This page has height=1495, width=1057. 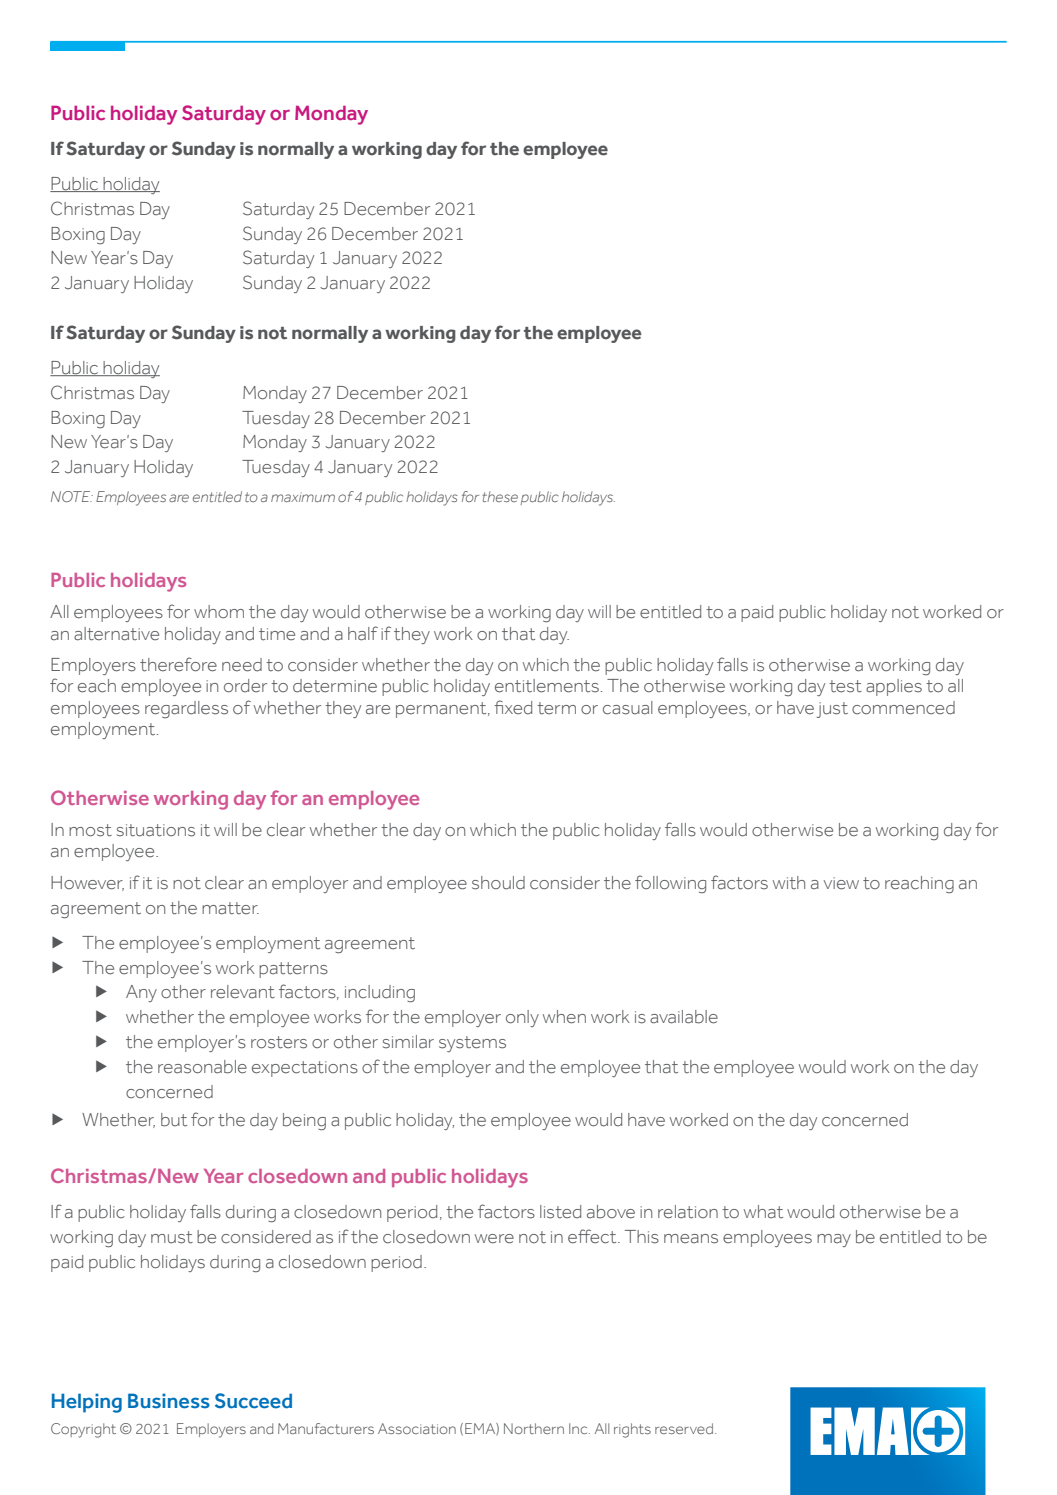 What do you see at coordinates (789, 883) in the page?
I see `with` at bounding box center [789, 883].
